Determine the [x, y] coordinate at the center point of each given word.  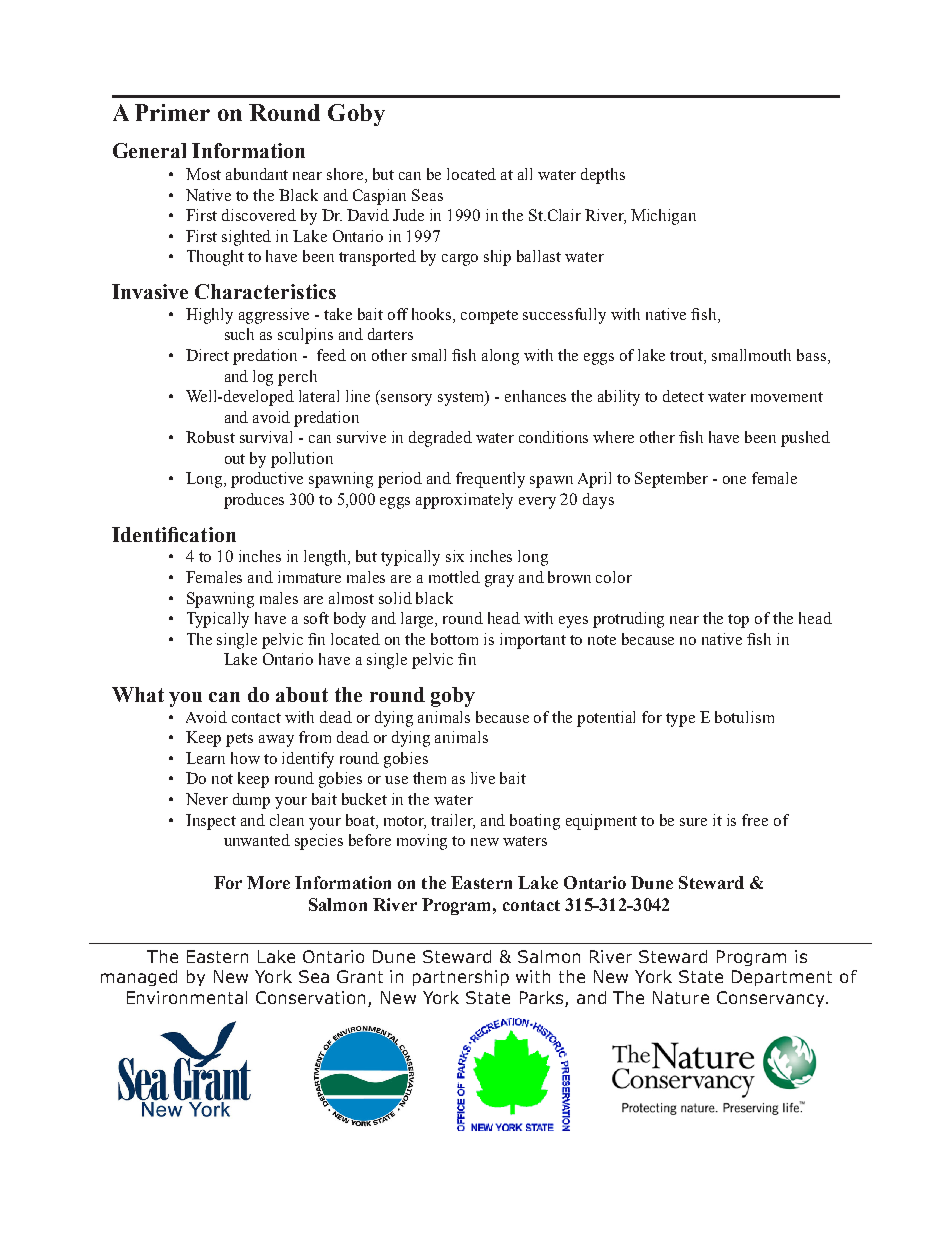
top [738, 621]
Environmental [187, 997]
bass [811, 355]
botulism [744, 717]
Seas [427, 195]
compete [489, 317]
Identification [174, 534]
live [483, 778]
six [455, 556]
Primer [172, 112]
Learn [205, 758]
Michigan [663, 217]
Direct [207, 355]
